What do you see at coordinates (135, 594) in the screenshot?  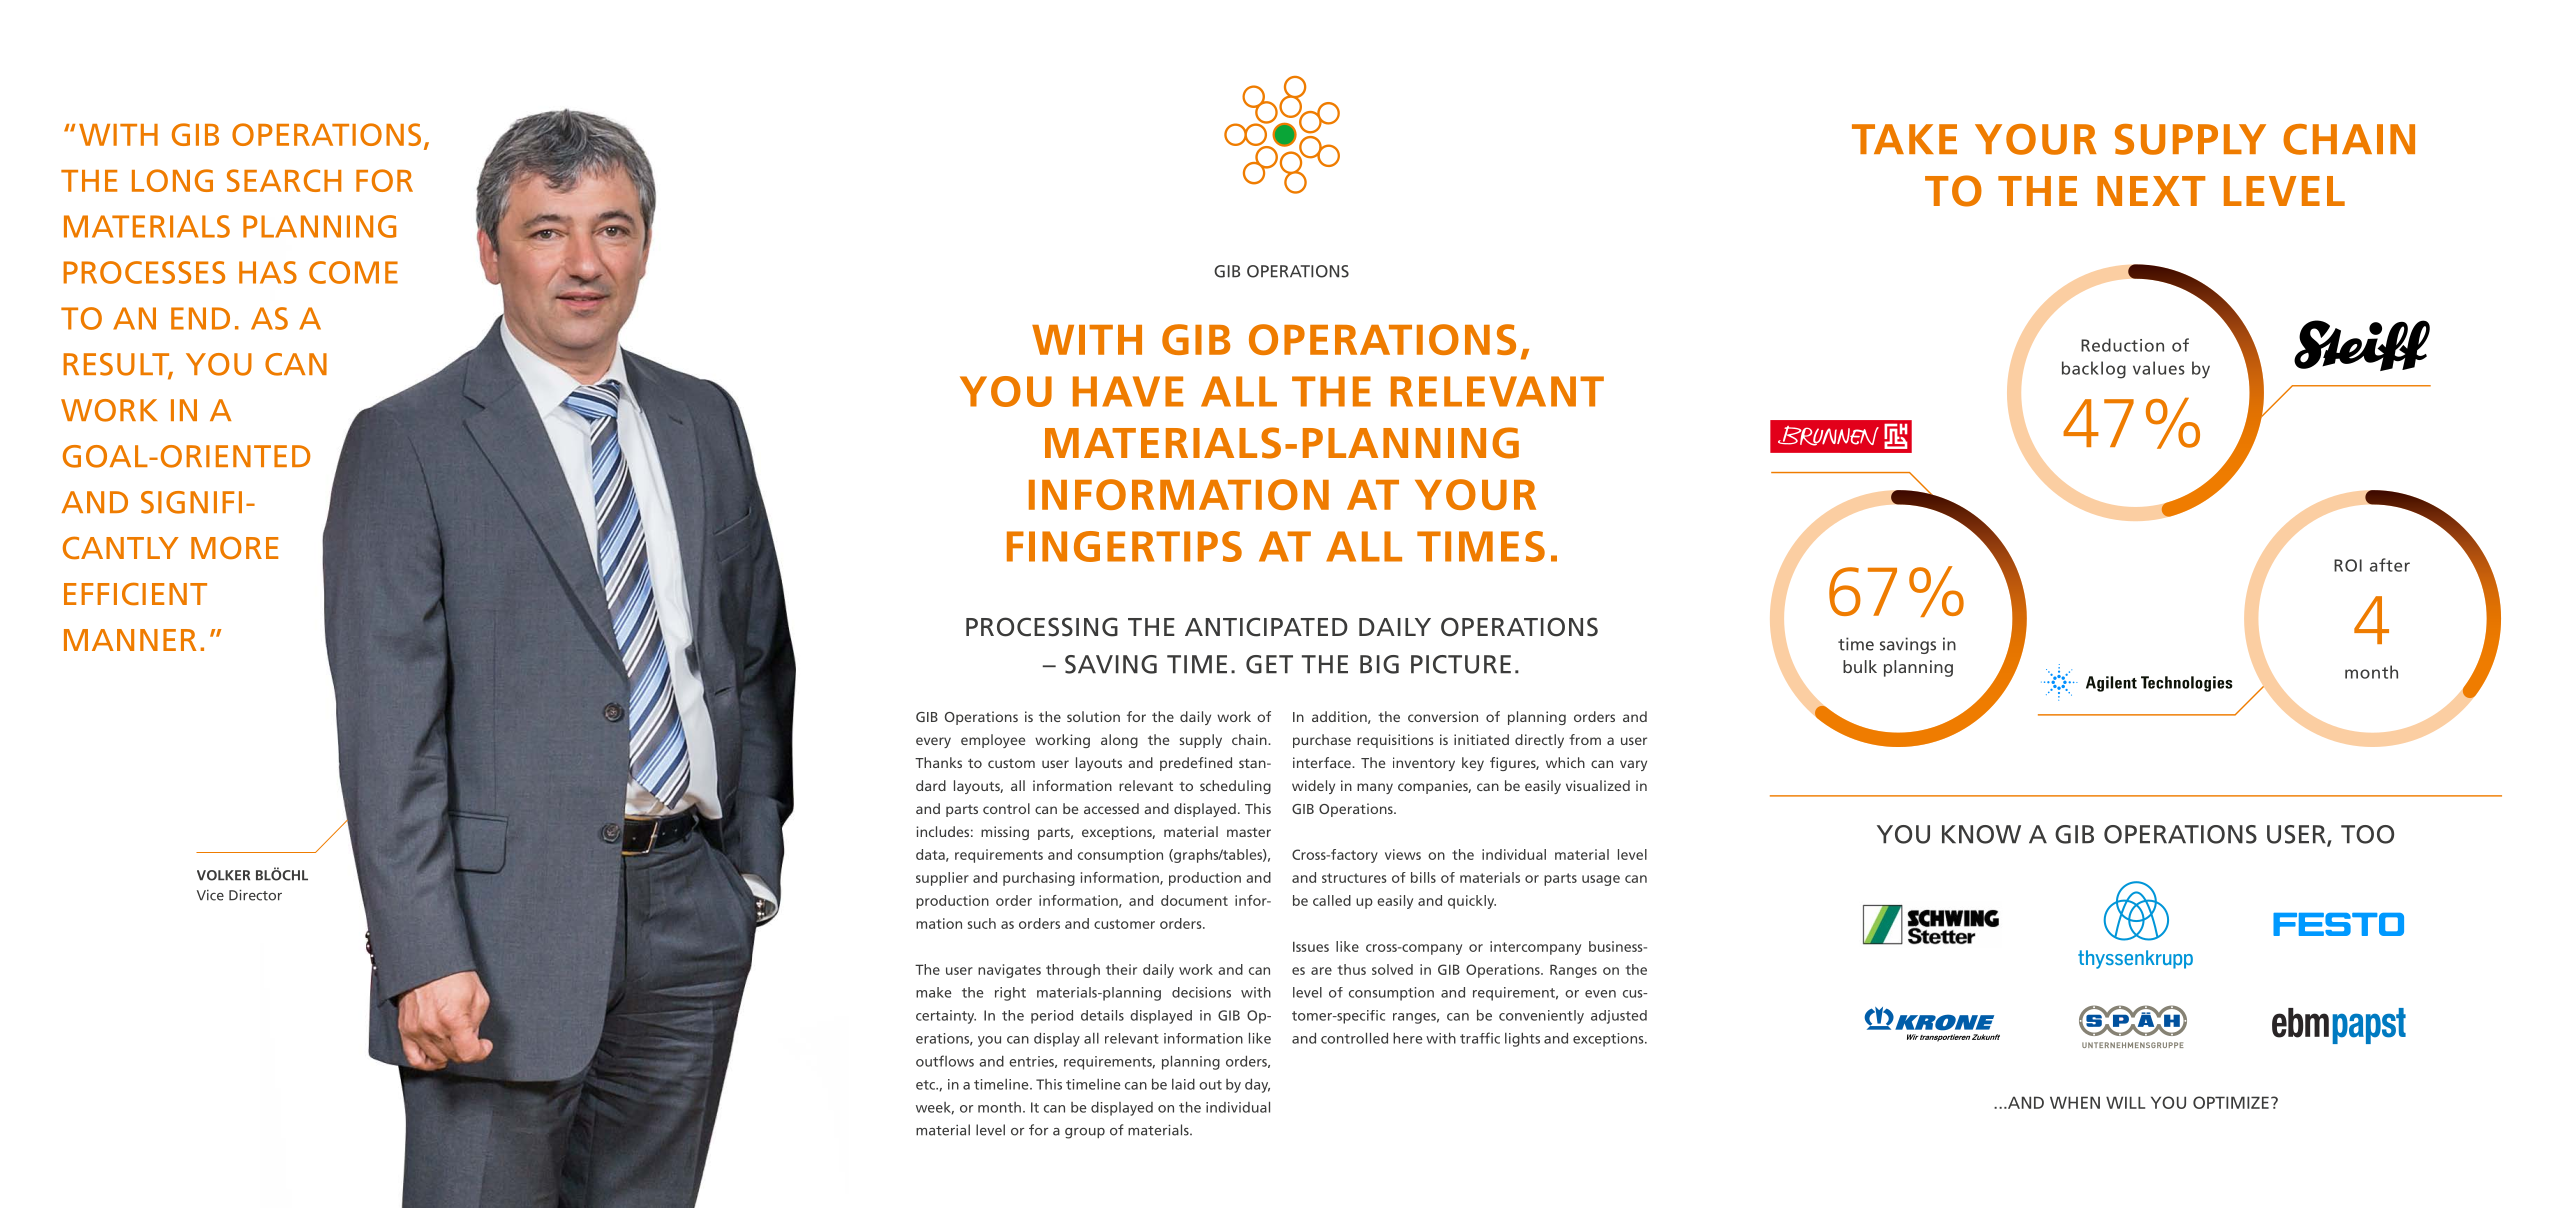 I see `EFFICIENT` at bounding box center [135, 594].
